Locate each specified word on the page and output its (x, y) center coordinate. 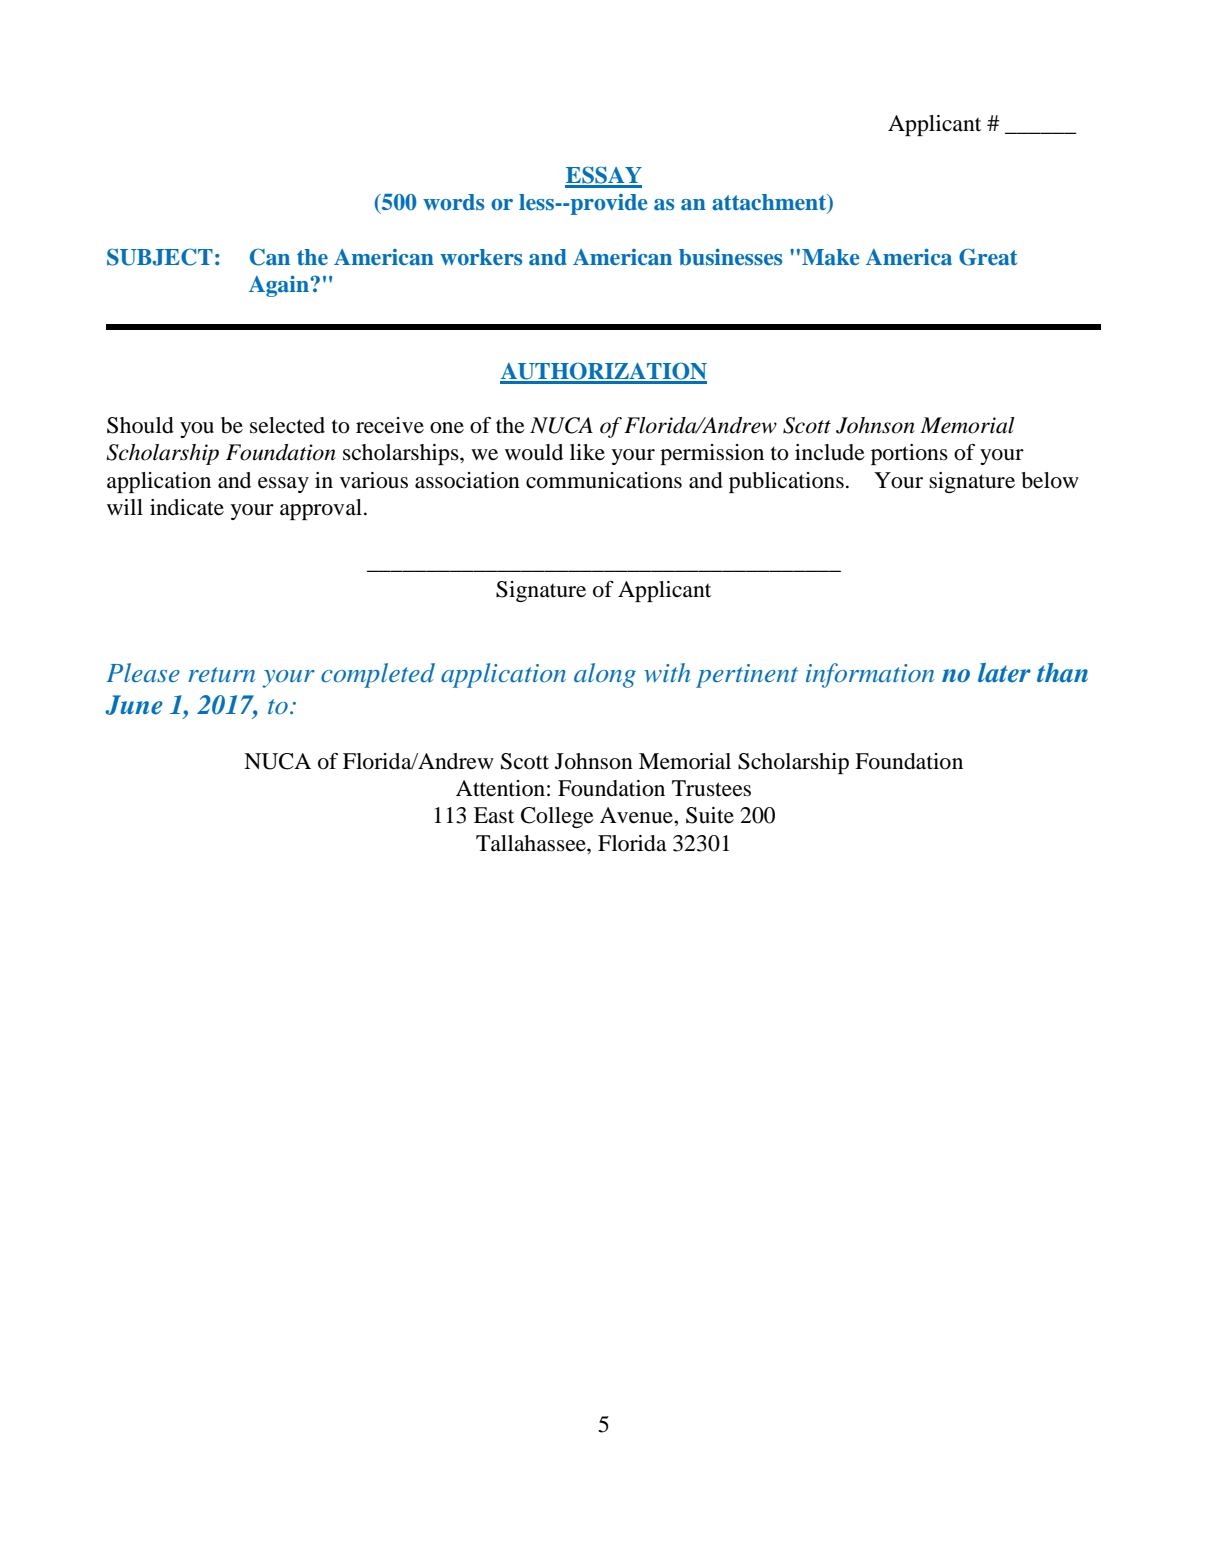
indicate (187, 507)
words (453, 202)
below (1050, 480)
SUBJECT (160, 257)
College (557, 817)
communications (604, 480)
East (494, 815)
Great (988, 257)
